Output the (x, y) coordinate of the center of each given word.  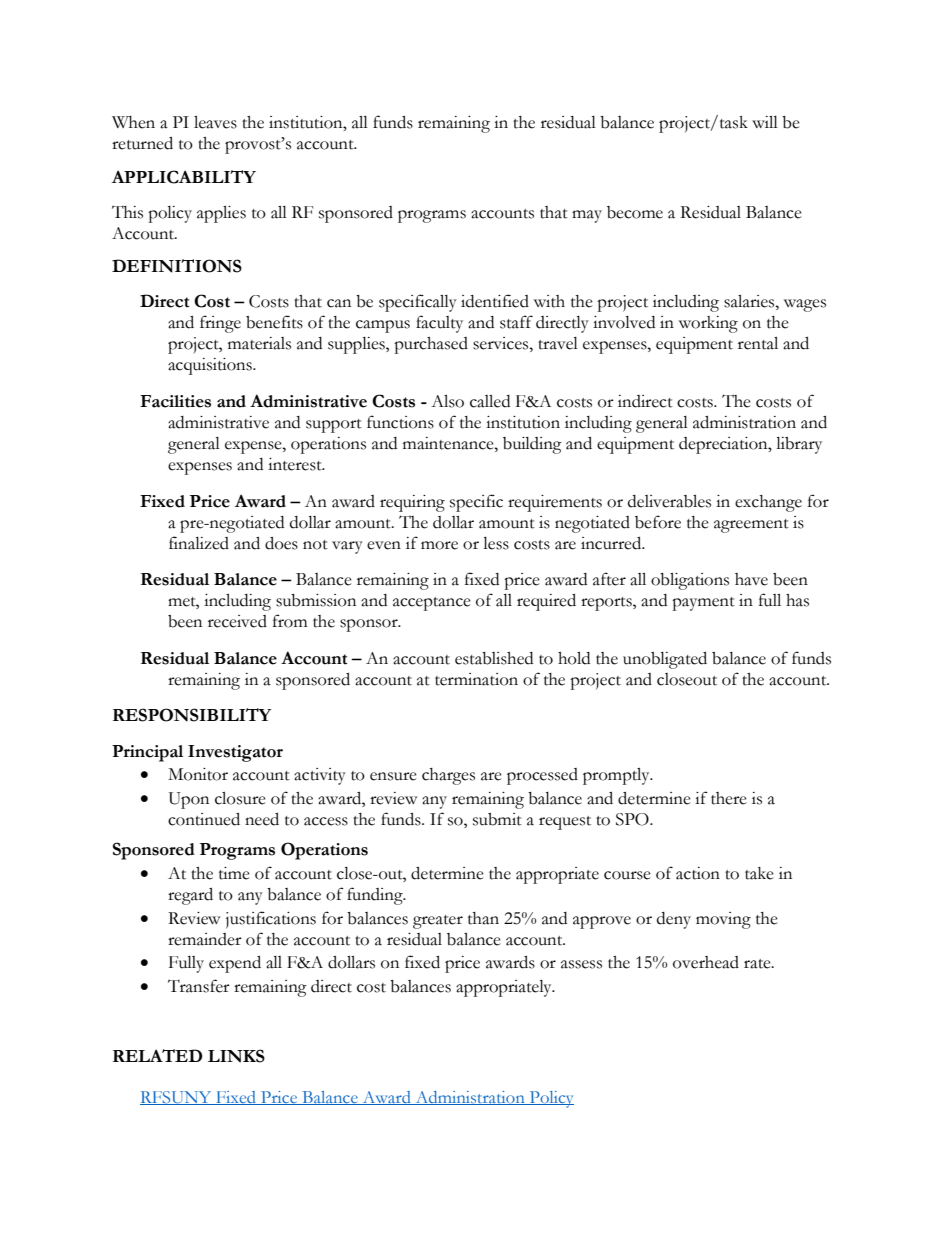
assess (581, 964)
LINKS (236, 1056)
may (587, 216)
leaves (215, 122)
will (765, 122)
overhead (706, 962)
